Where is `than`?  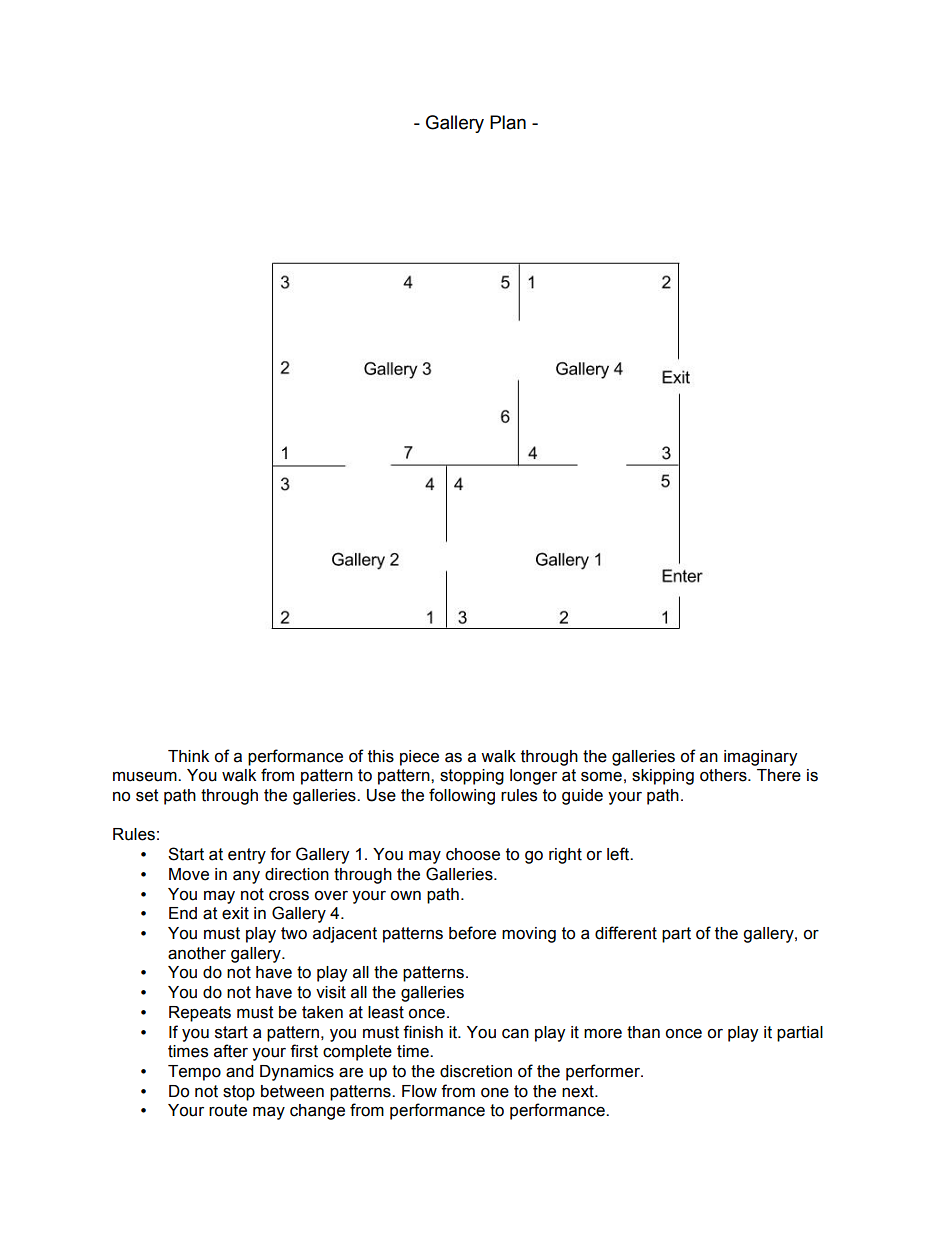
than is located at coordinates (643, 1032).
